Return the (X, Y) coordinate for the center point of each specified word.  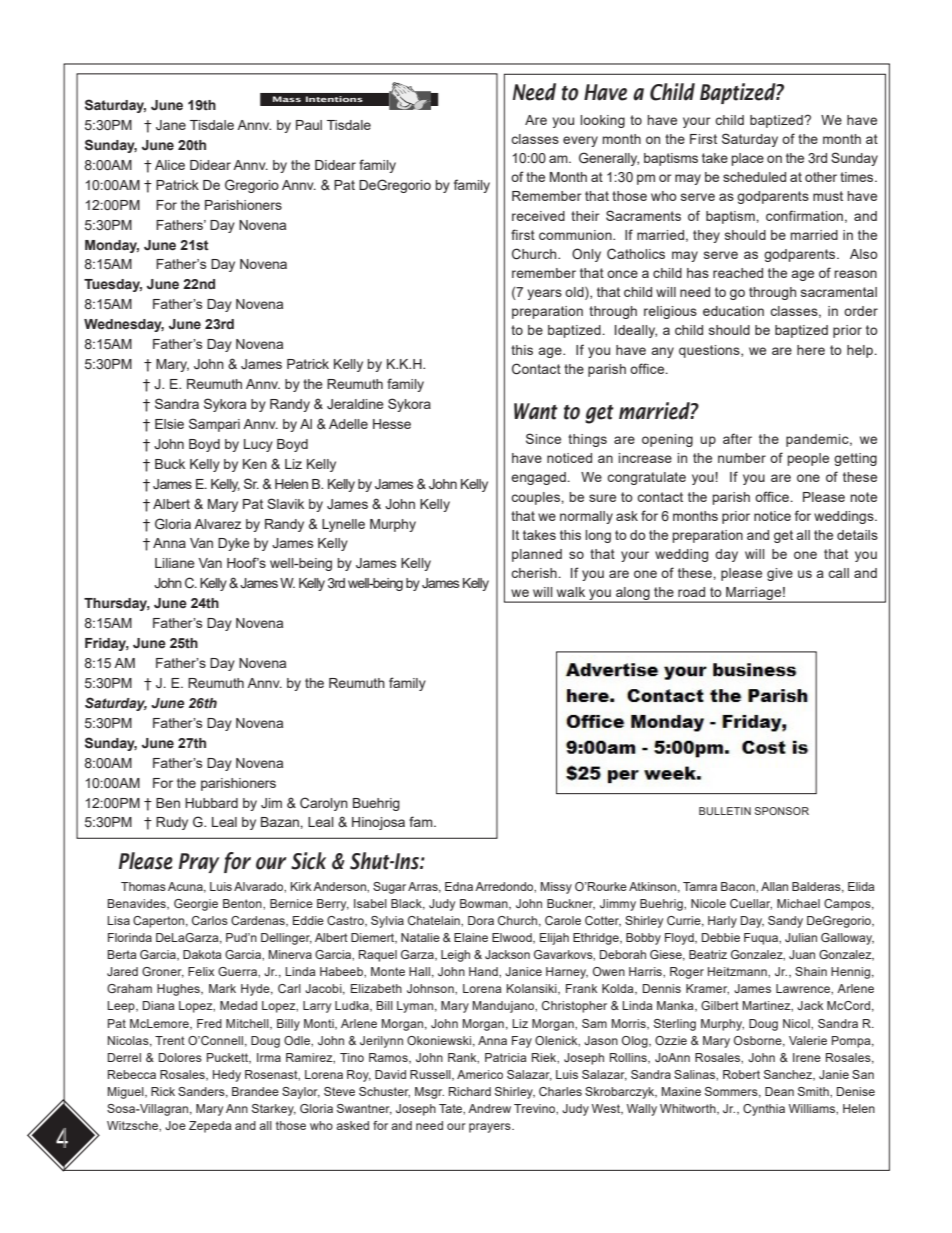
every (580, 141)
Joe (175, 1125)
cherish (534, 573)
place (748, 159)
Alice (170, 165)
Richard (470, 1091)
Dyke (234, 544)
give (780, 574)
